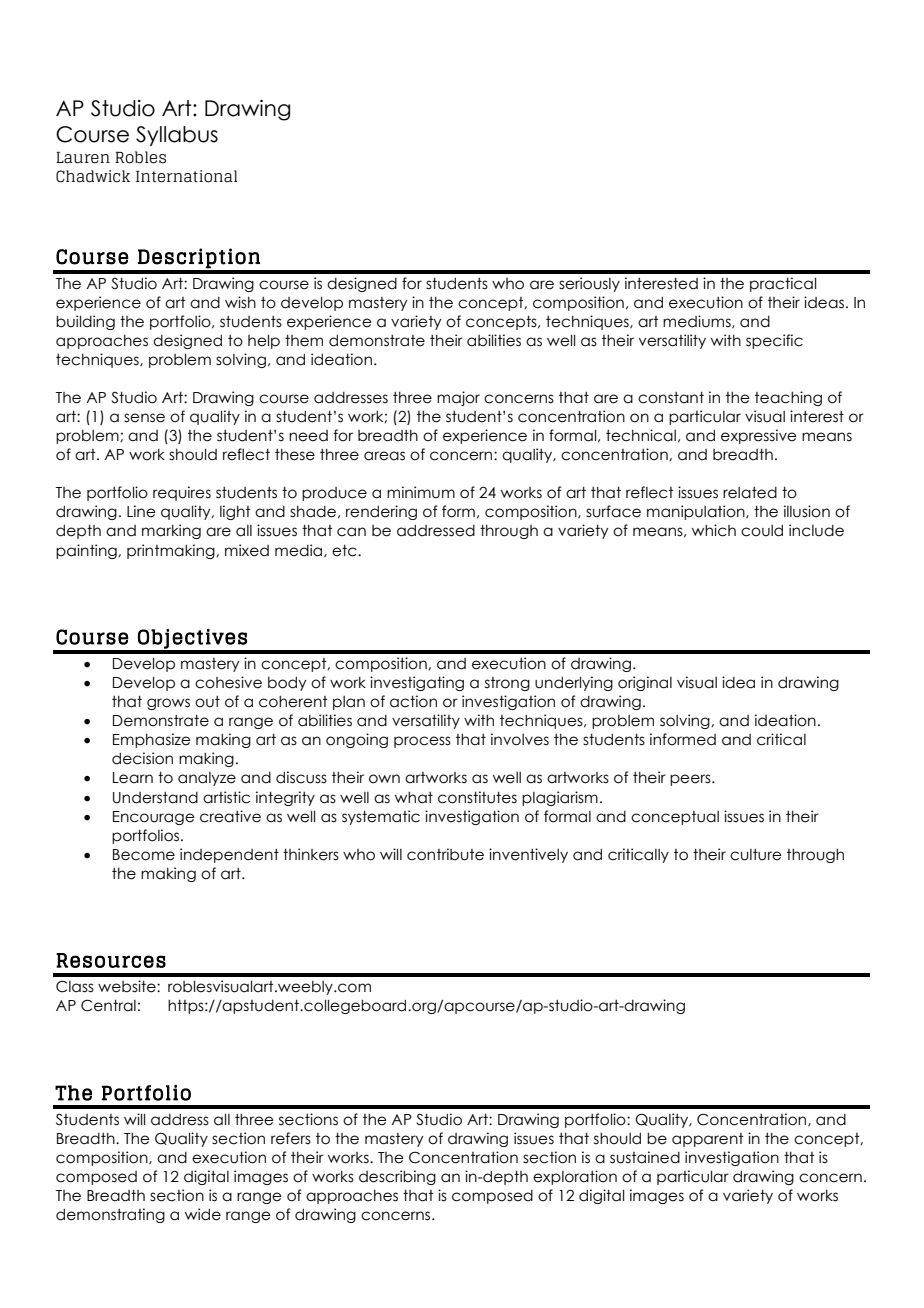 The height and width of the image is (1308, 924). What do you see at coordinates (774, 341) in the image?
I see `specific` at bounding box center [774, 341].
